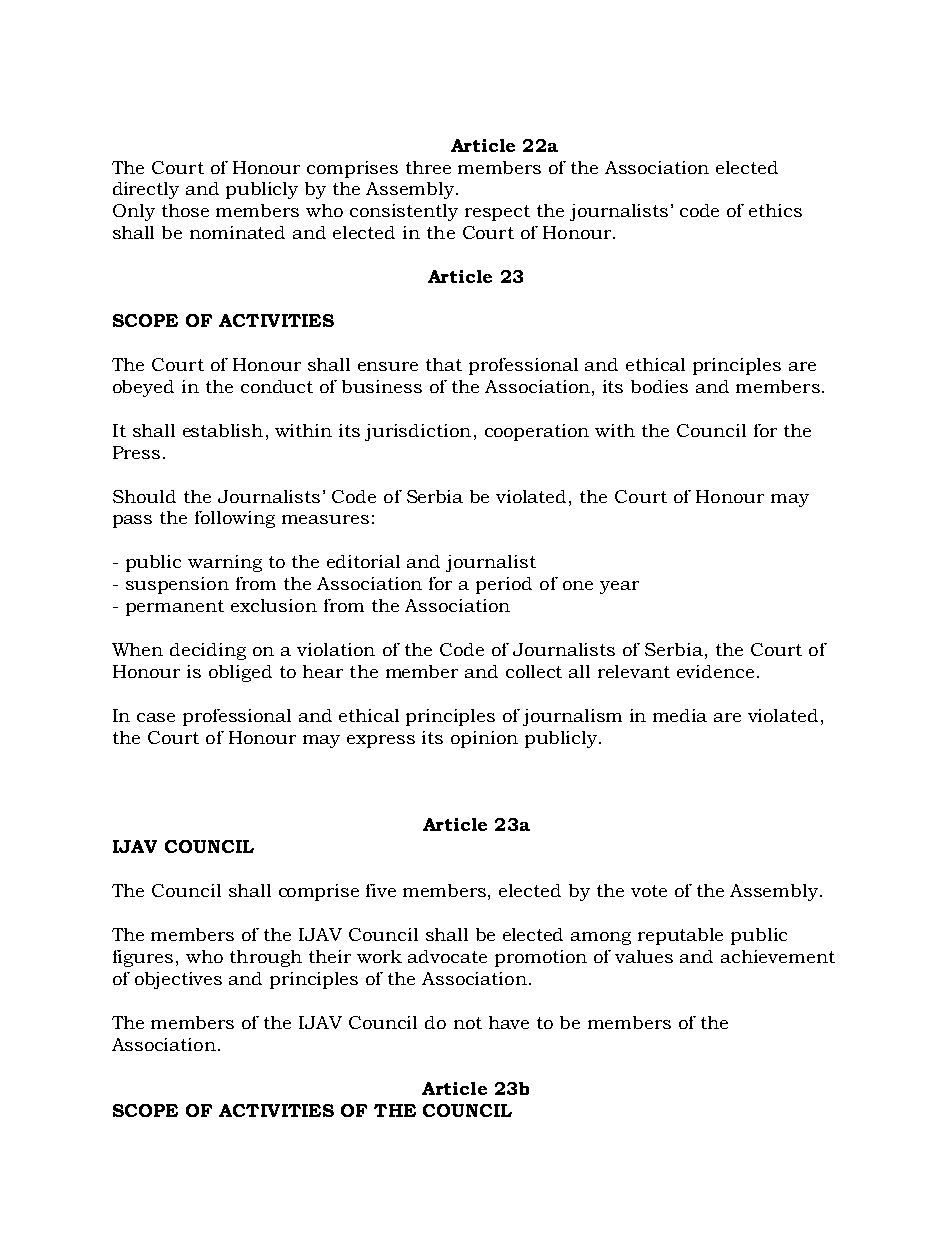 The image size is (952, 1233). I want to click on those, so click(185, 210).
